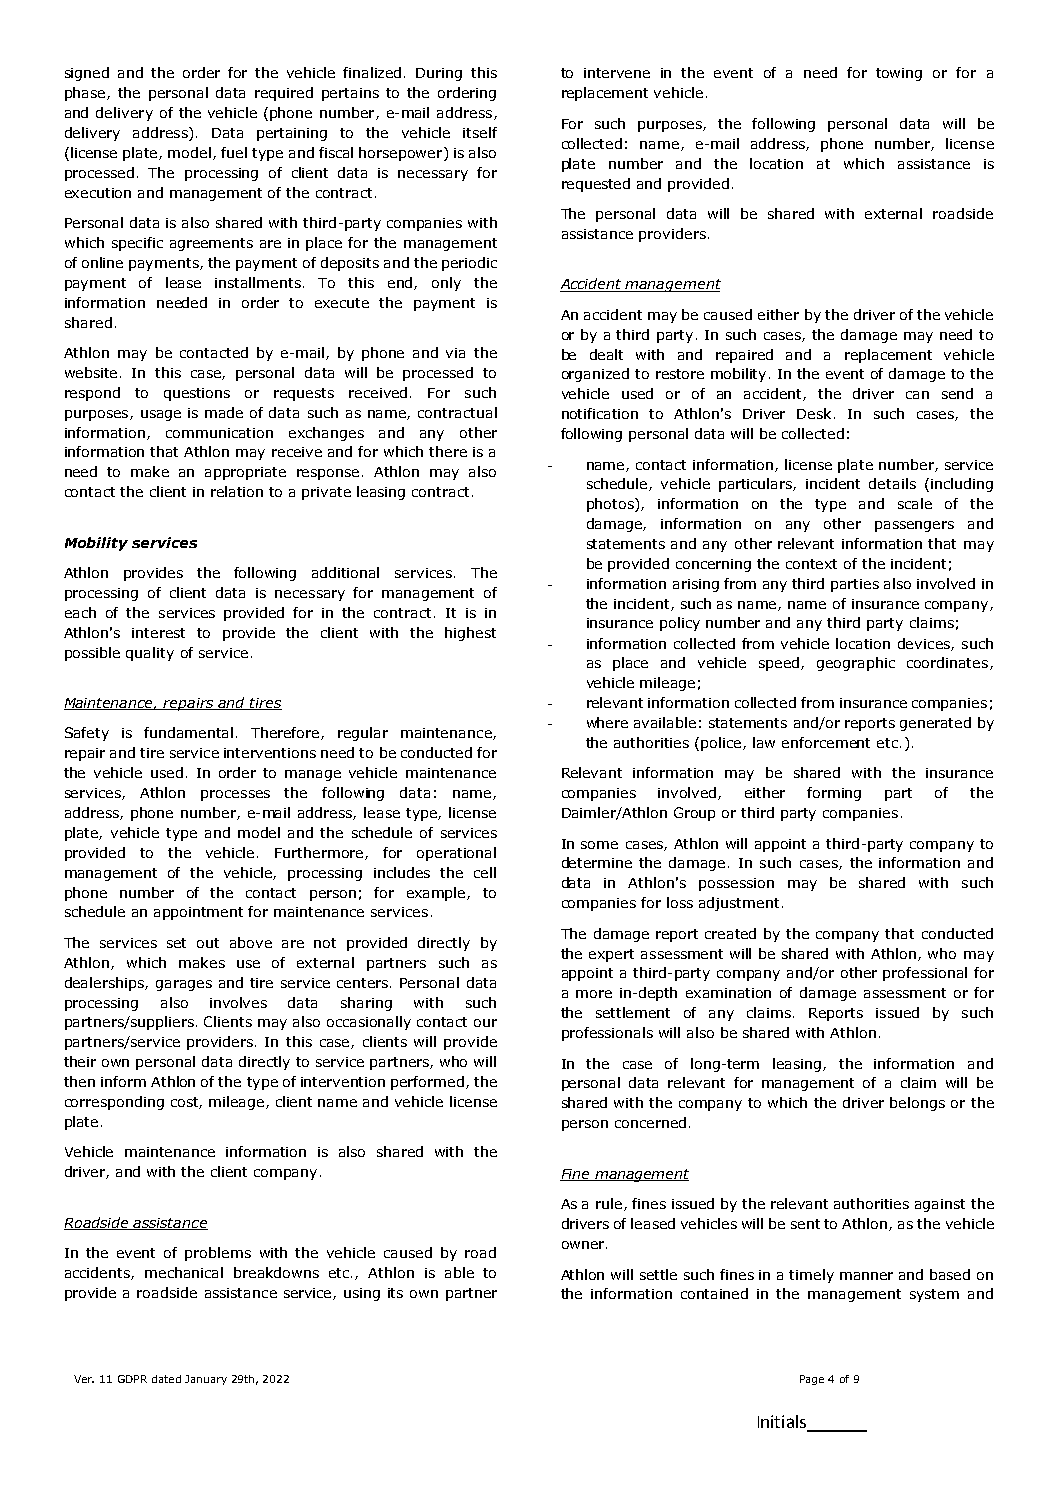  Describe the element at coordinates (485, 872) in the document. I see `cell` at that location.
